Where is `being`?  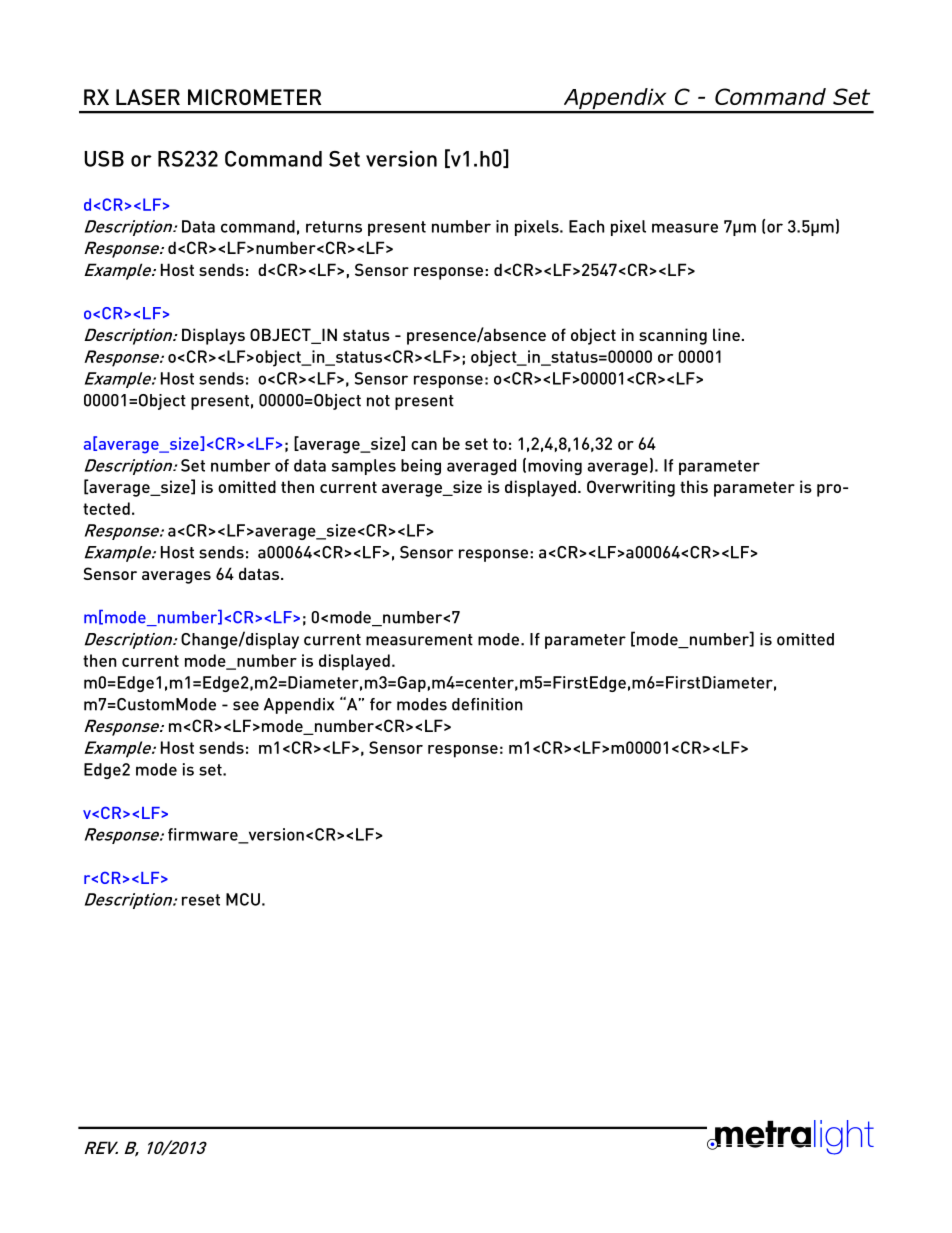
being is located at coordinates (421, 467).
